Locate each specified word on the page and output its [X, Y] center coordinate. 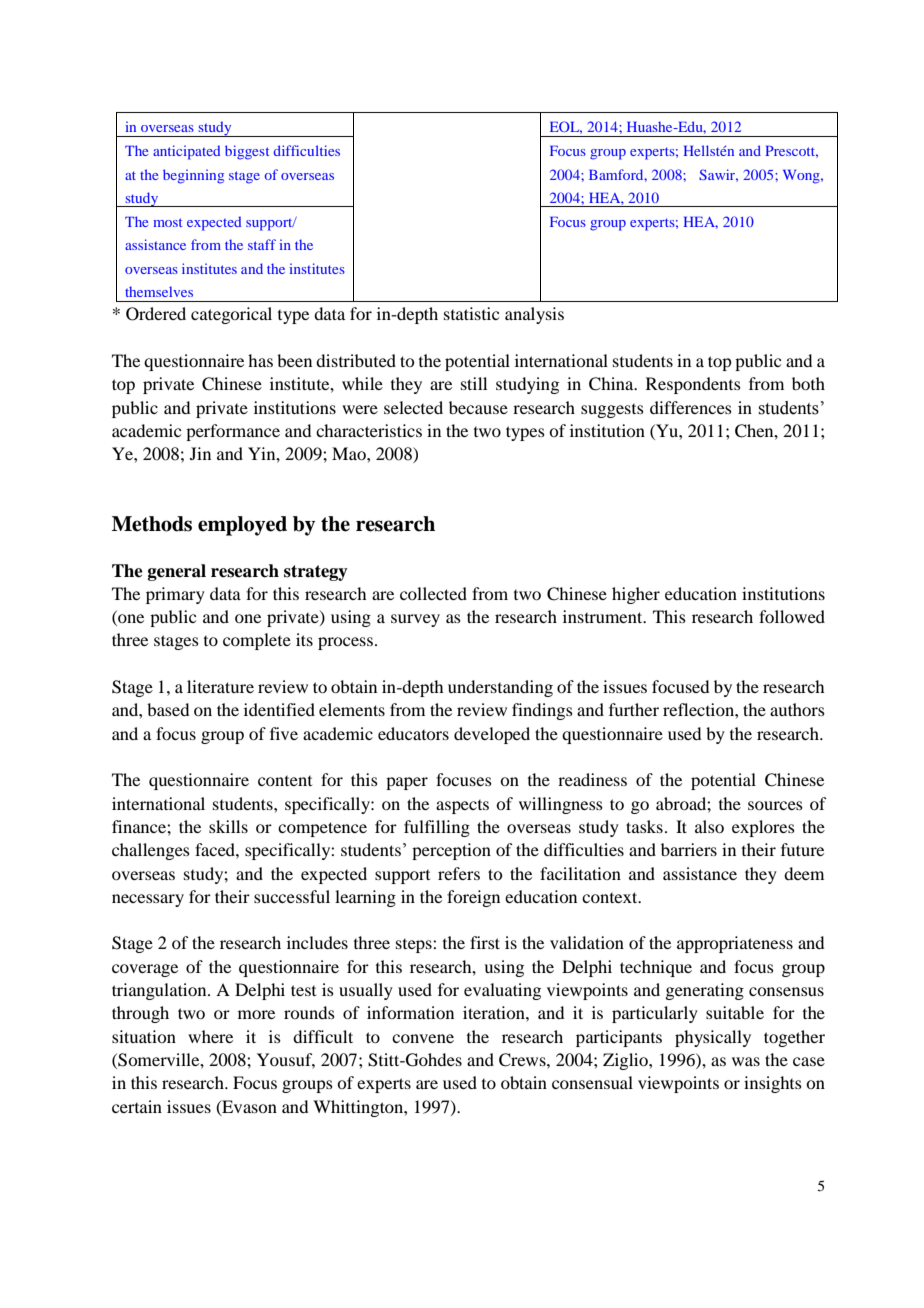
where [210, 1036]
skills [228, 826]
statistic [471, 313]
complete [257, 641]
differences [691, 407]
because [478, 407]
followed [792, 616]
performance [233, 432]
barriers [689, 849]
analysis [534, 315]
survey [415, 620]
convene [423, 1038]
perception [451, 851]
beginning [193, 176]
